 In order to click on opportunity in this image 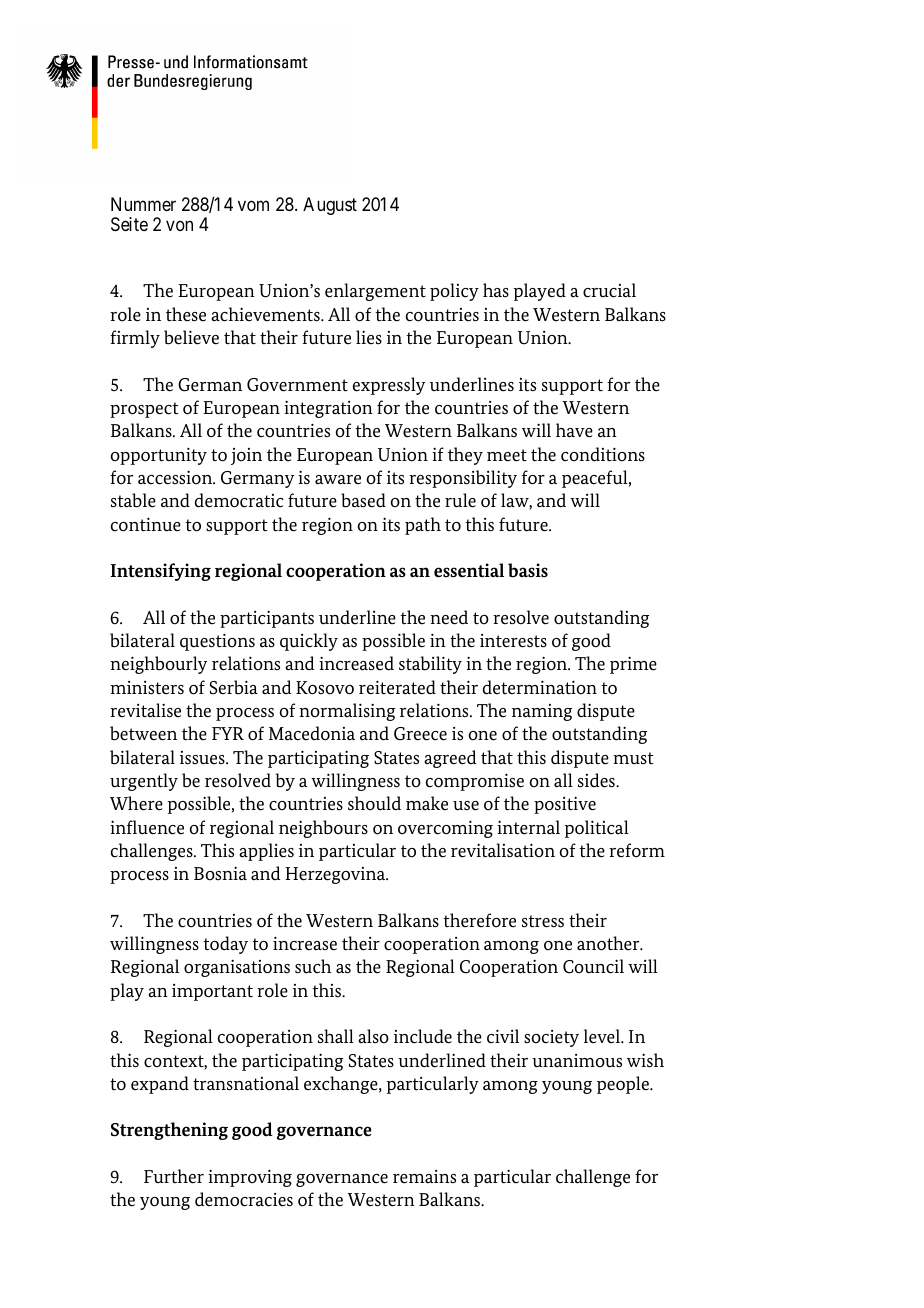, I will do `click(159, 456)`.
